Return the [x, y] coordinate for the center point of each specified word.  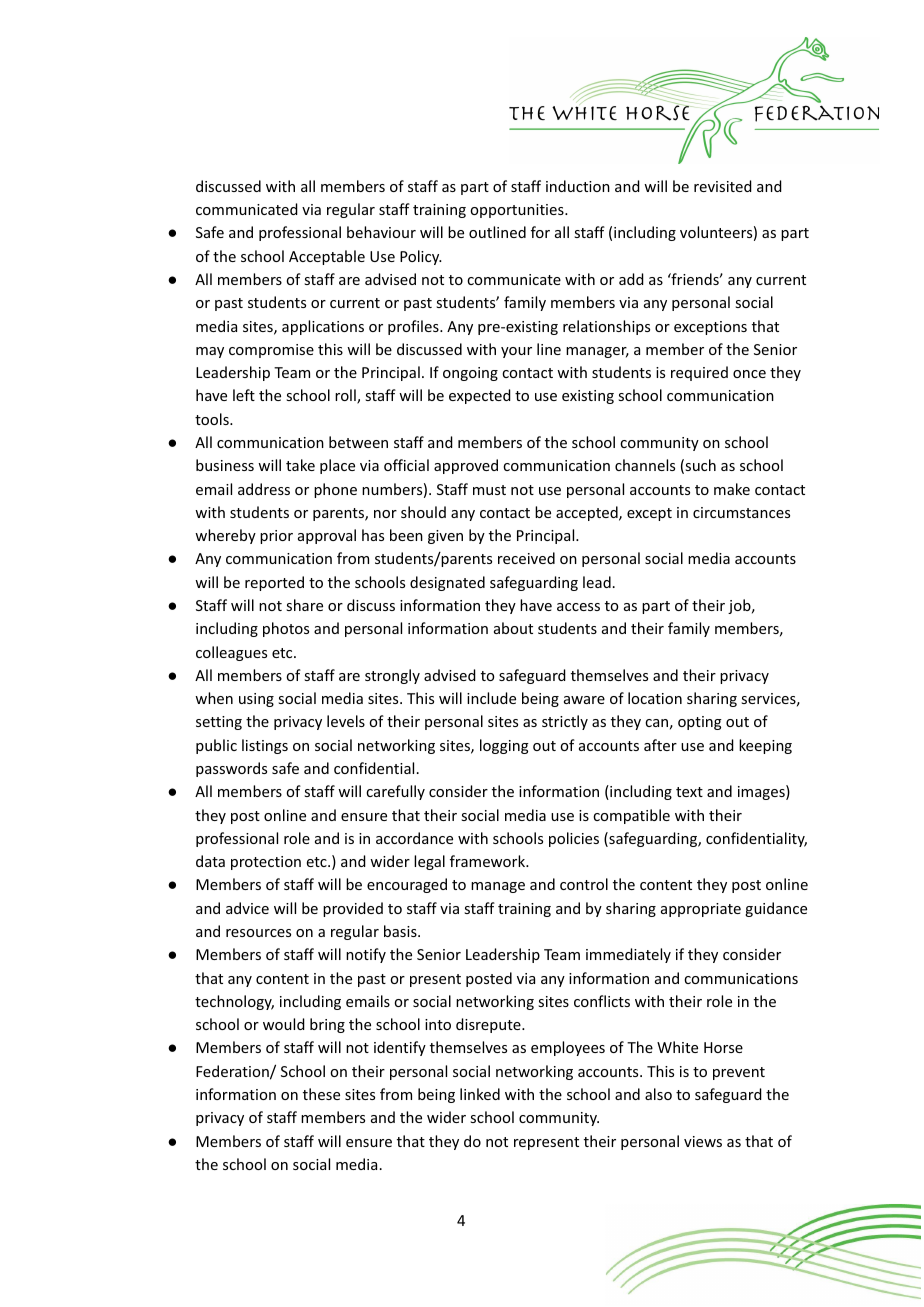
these [321, 1094]
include [491, 698]
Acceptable [327, 257]
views [703, 1141]
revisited [723, 186]
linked [480, 1094]
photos [286, 629]
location [655, 698]
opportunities [518, 211]
